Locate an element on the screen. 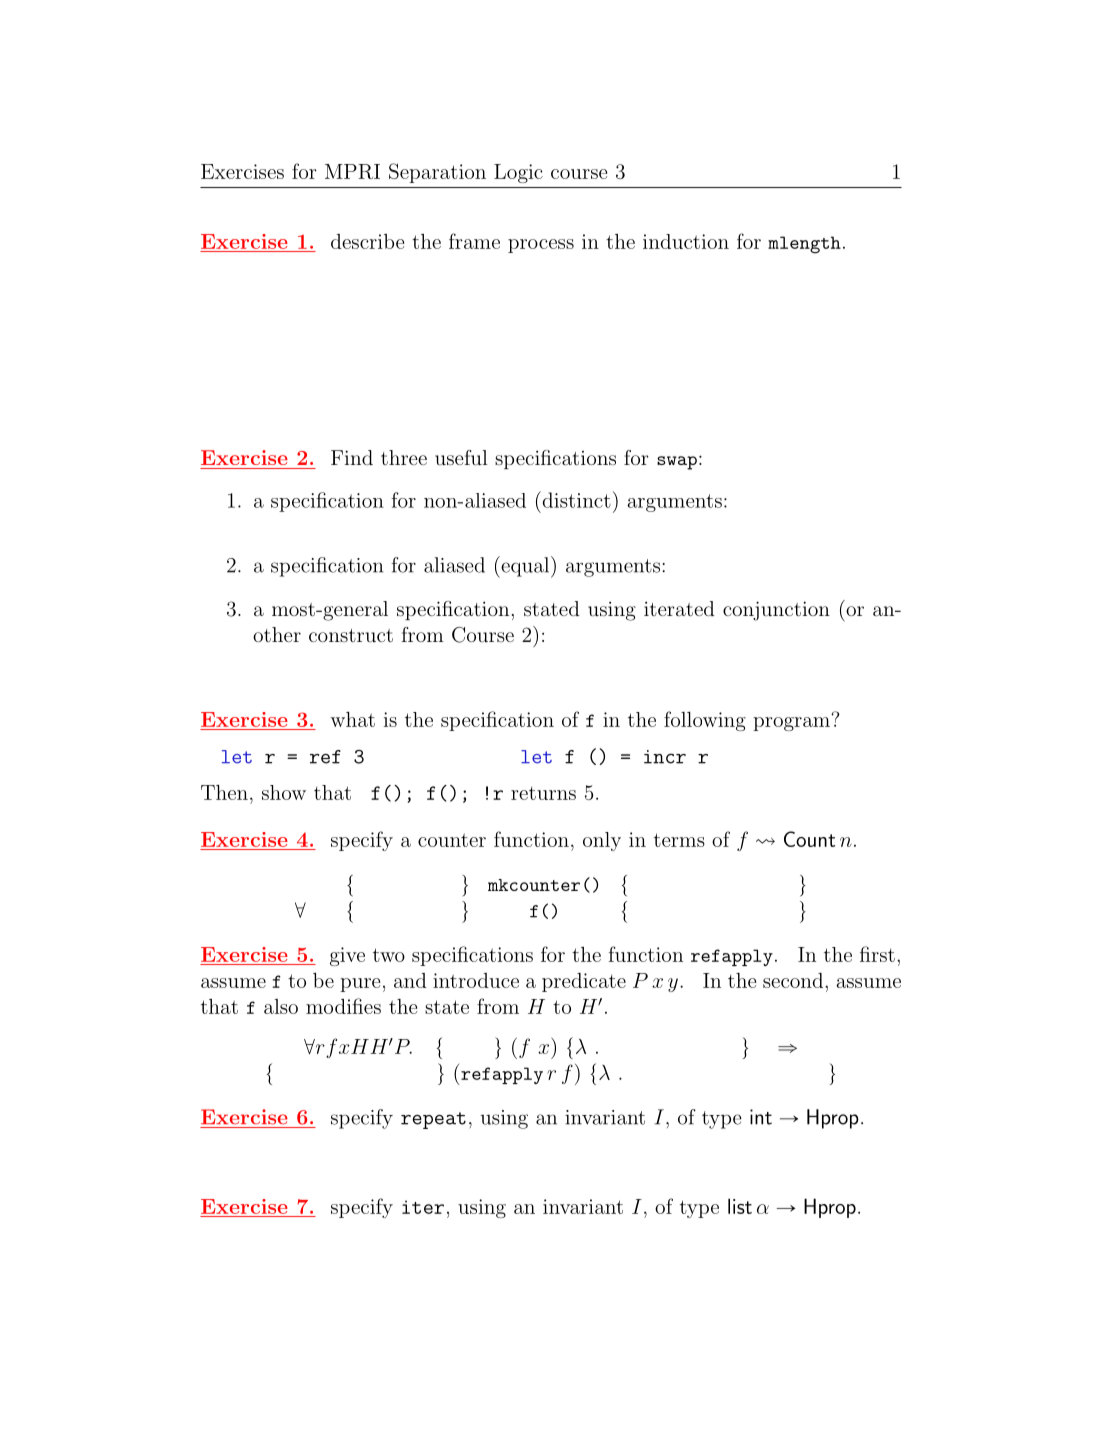  describe is located at coordinates (367, 241).
